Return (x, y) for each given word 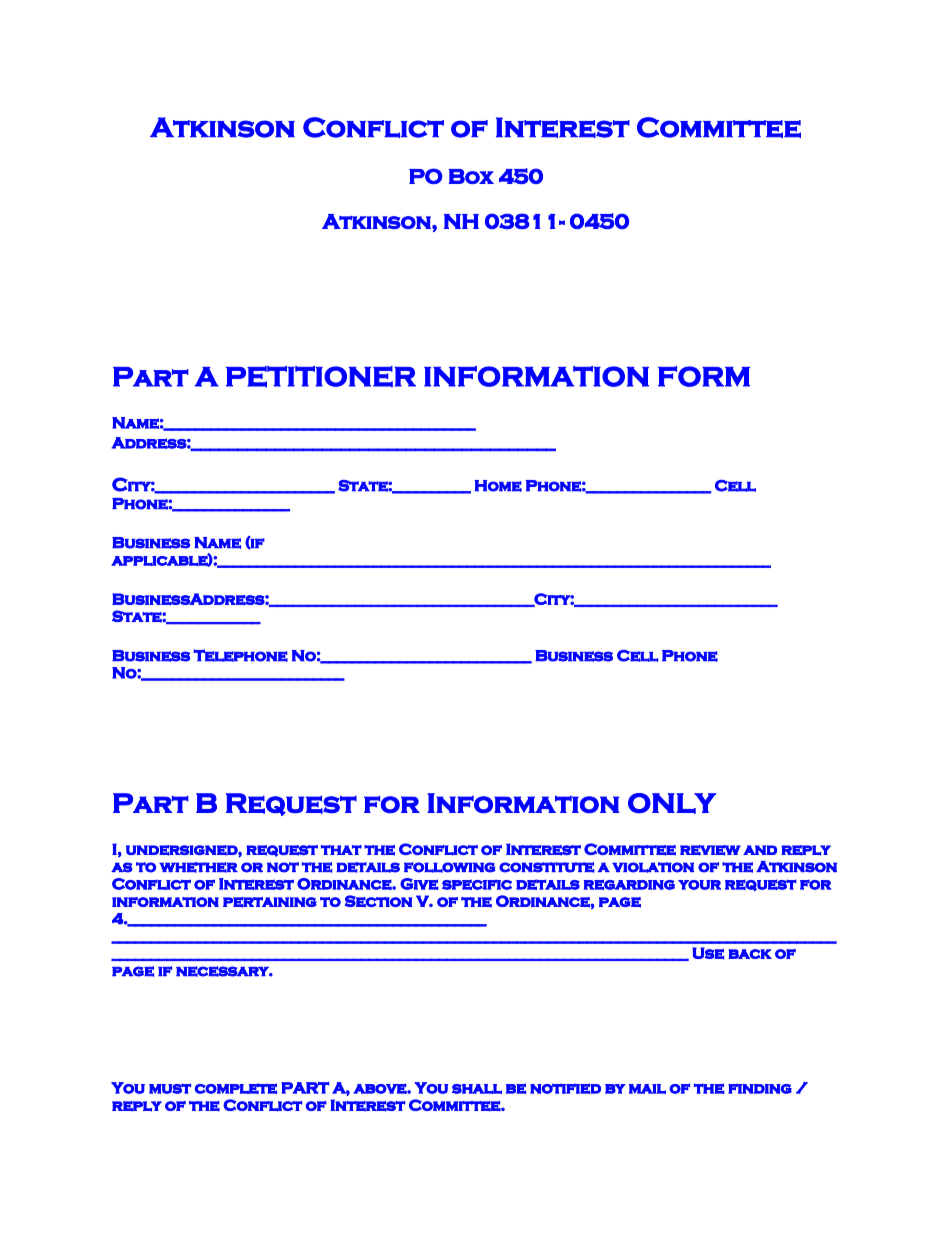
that (341, 850)
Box (471, 176)
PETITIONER (321, 377)
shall (477, 1089)
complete (236, 1088)
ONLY (672, 803)
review (710, 850)
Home (498, 486)
